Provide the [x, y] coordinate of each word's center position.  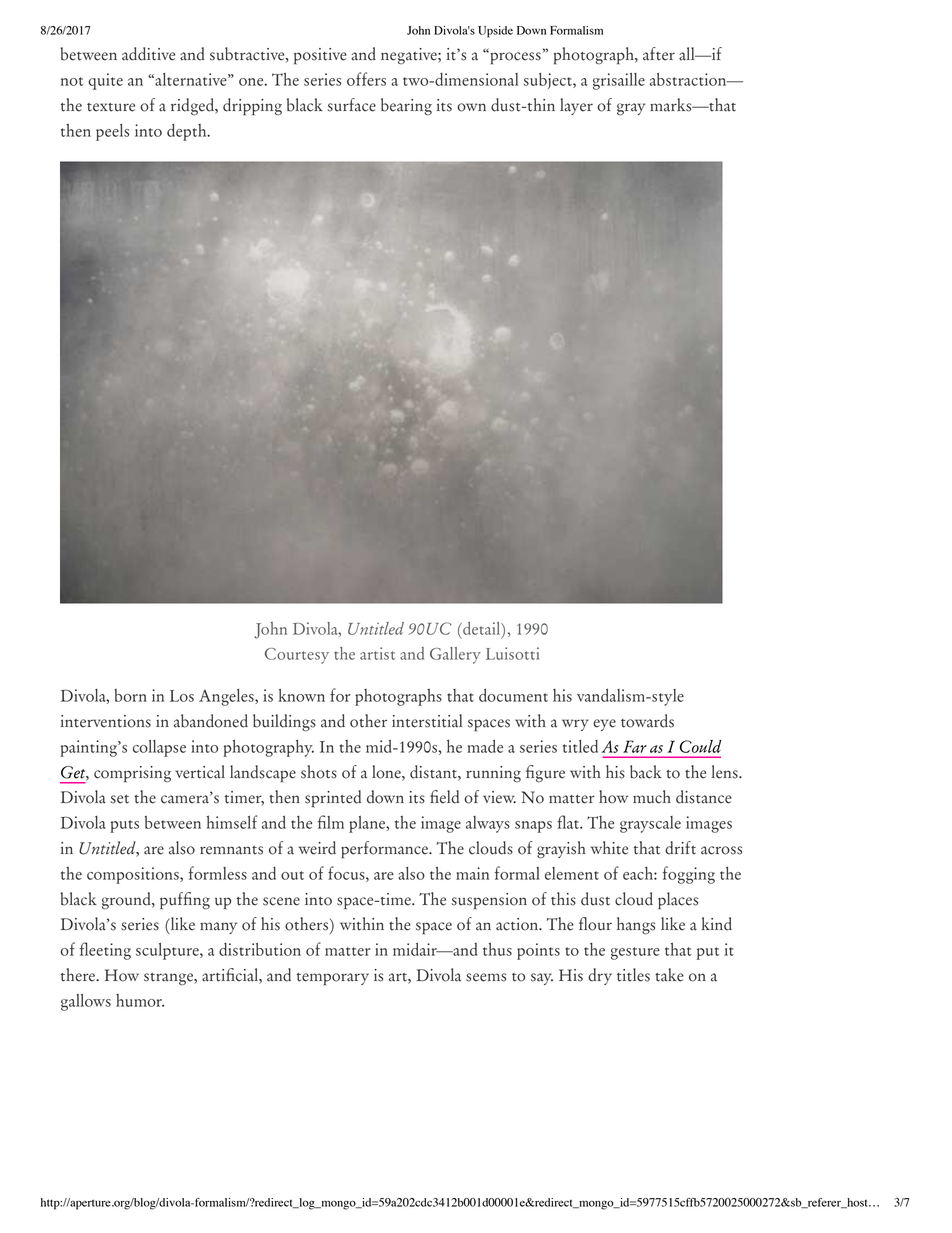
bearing [406, 107]
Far [635, 746]
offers [366, 79]
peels [112, 132]
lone [387, 772]
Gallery [455, 655]
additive [148, 54]
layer [576, 106]
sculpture [168, 951]
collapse [159, 748]
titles [633, 975]
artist [377, 653]
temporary [333, 979]
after [659, 54]
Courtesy [297, 656]
